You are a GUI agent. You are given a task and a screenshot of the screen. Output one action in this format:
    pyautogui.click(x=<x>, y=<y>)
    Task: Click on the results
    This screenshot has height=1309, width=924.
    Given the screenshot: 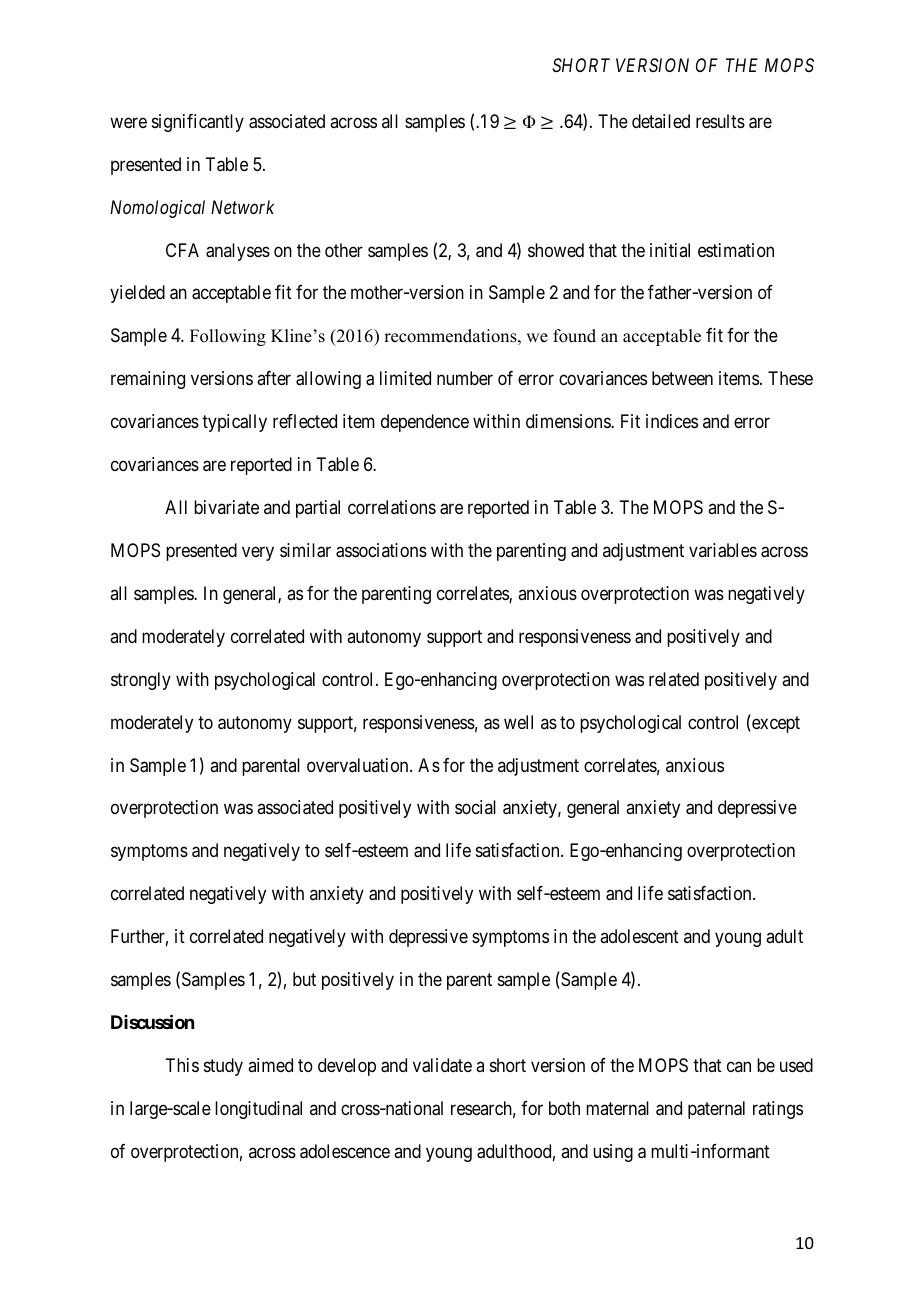 What is the action you would take?
    pyautogui.click(x=720, y=121)
